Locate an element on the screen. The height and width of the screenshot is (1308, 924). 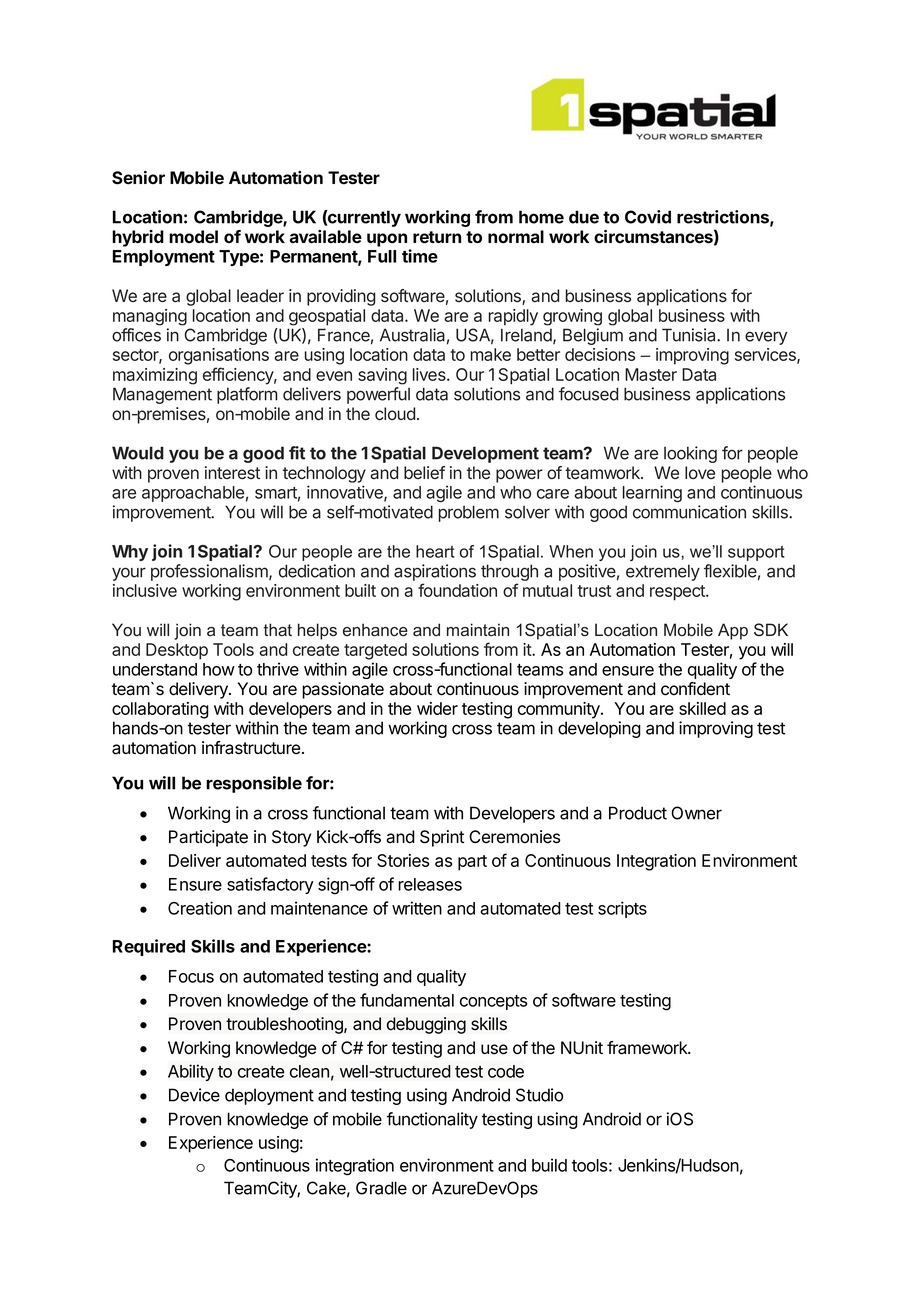
Device is located at coordinates (194, 1095).
